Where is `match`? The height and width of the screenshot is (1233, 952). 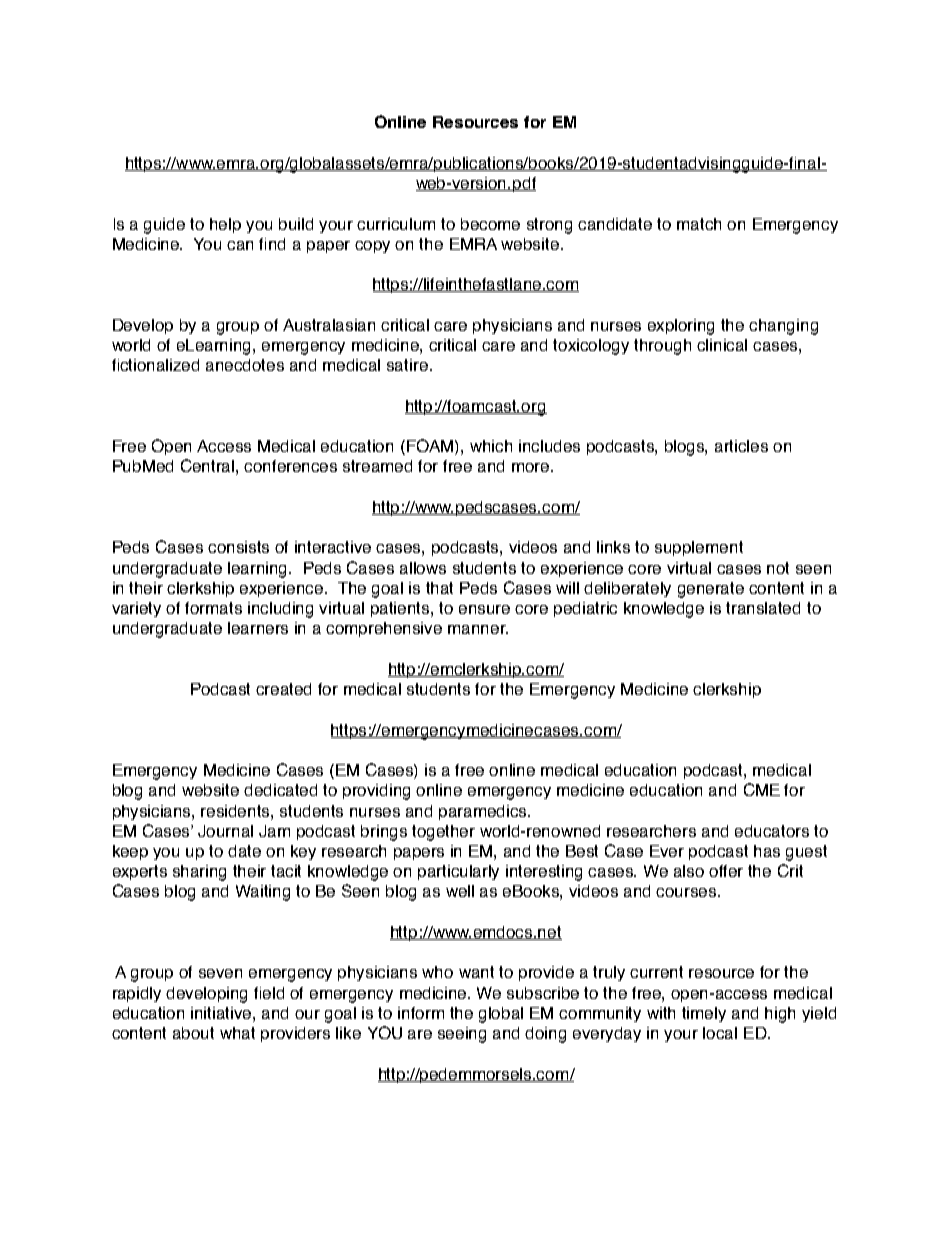
match is located at coordinates (699, 224).
